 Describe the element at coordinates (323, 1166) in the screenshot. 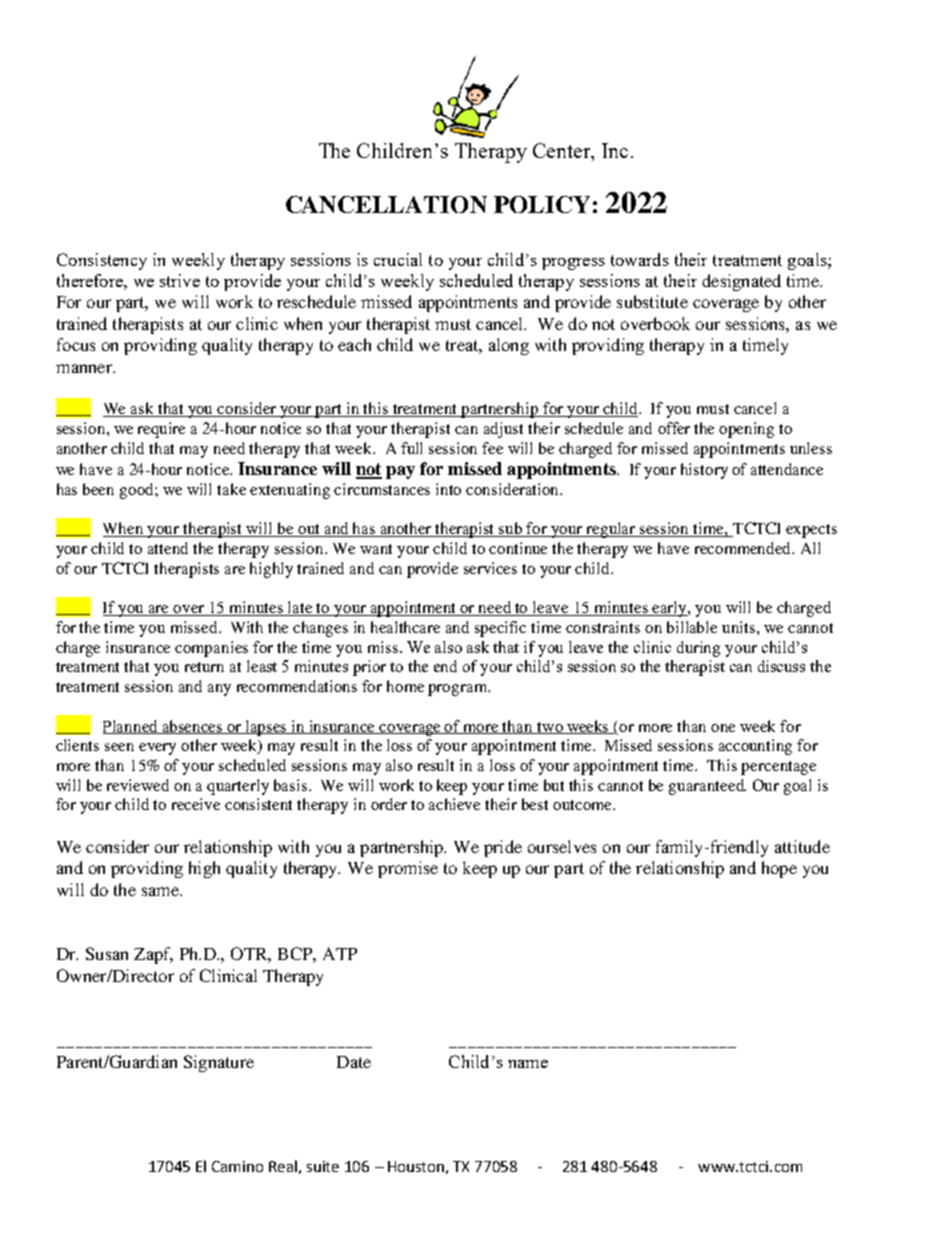

I see `suite` at that location.
